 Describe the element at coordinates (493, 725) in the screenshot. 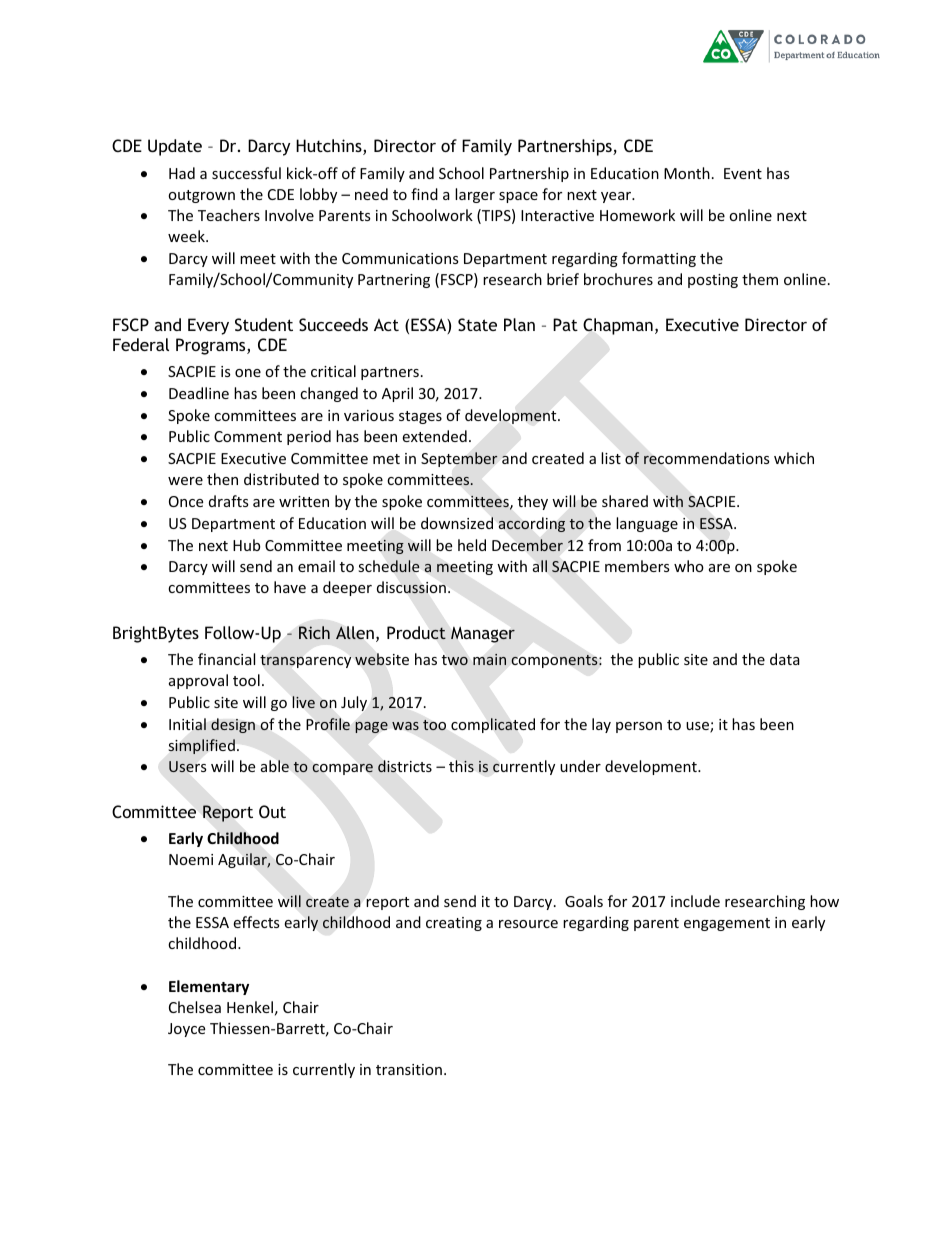

I see `complicated` at that location.
